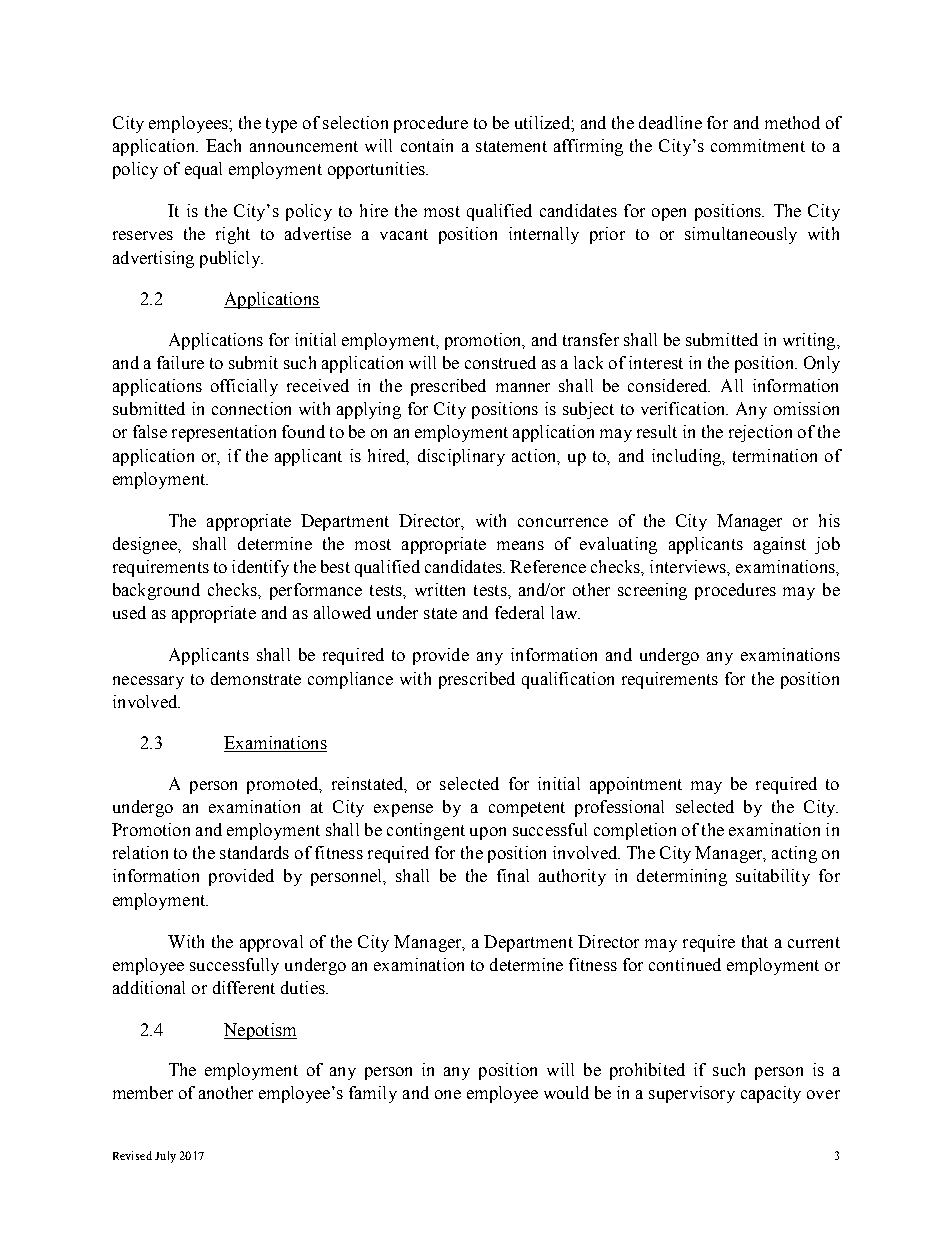 This page has width=952, height=1233. Describe the element at coordinates (758, 145) in the page. I see `commitment` at that location.
